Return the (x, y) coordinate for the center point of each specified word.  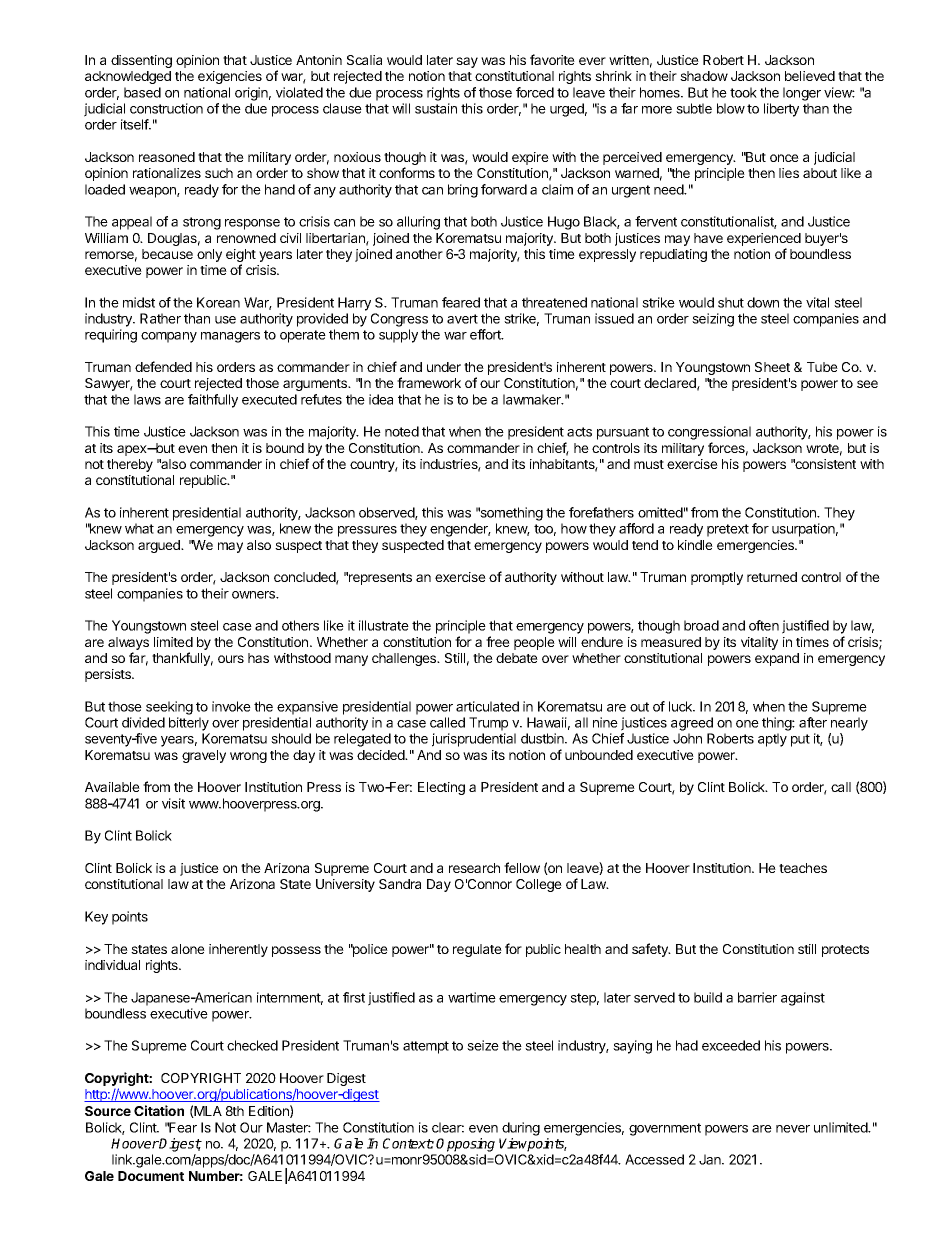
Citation (159, 1110)
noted (402, 431)
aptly (772, 740)
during (521, 1129)
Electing (441, 788)
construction (166, 108)
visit (173, 803)
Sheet (772, 367)
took (743, 92)
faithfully (213, 401)
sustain (436, 108)
